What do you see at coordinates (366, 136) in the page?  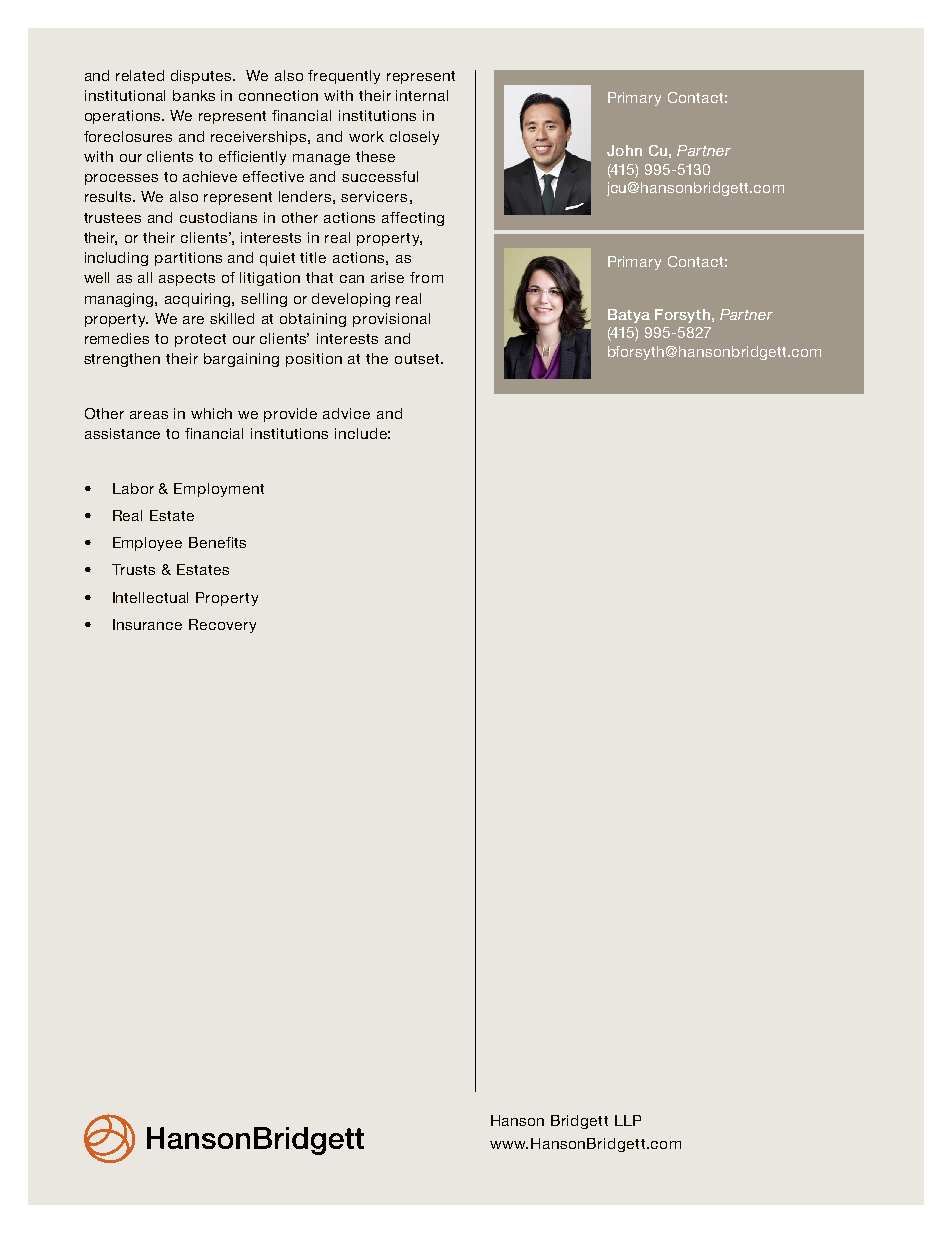 I see `work` at bounding box center [366, 136].
